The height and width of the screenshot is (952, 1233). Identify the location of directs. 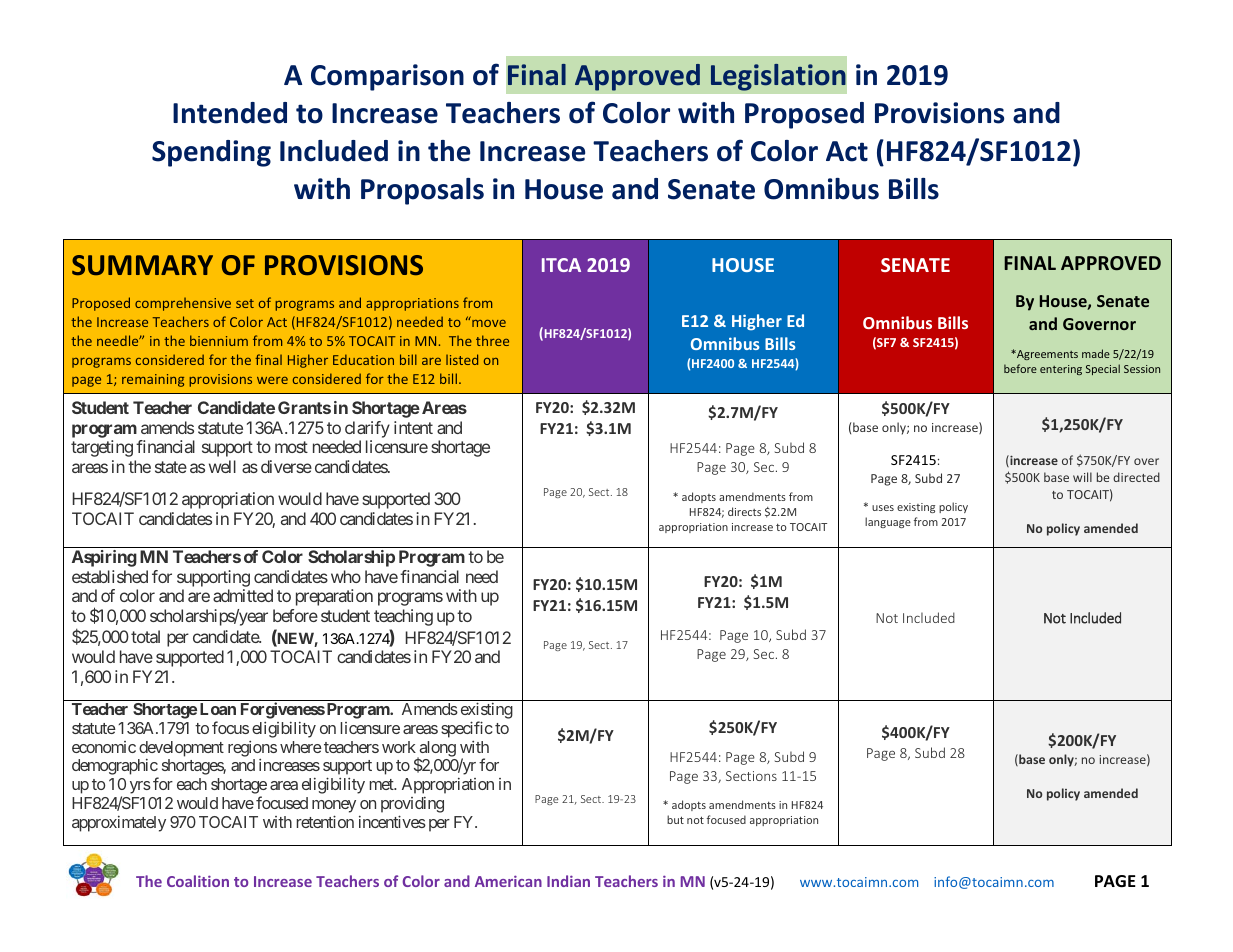
(744, 511).
